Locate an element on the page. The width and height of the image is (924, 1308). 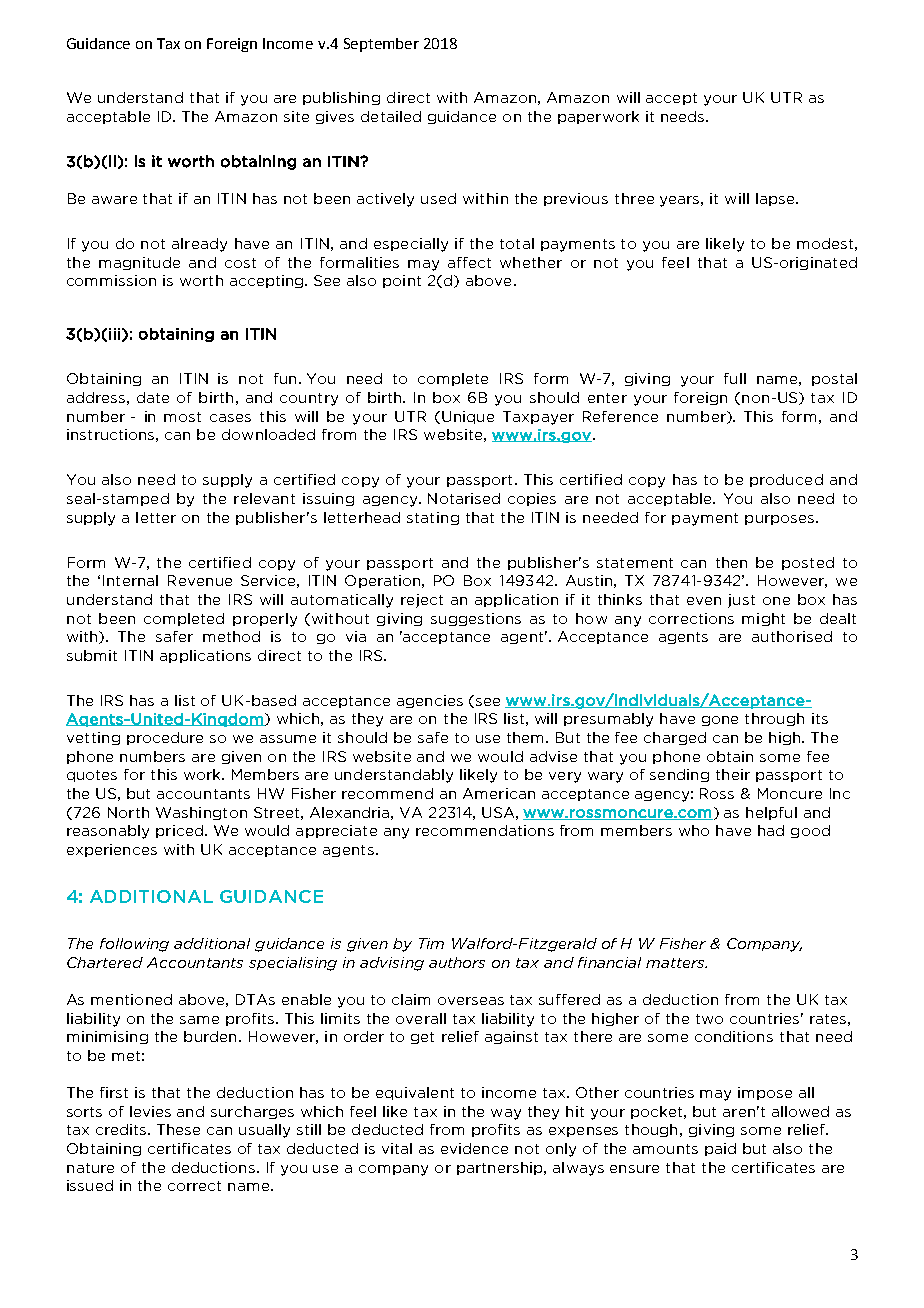
most is located at coordinates (182, 417).
